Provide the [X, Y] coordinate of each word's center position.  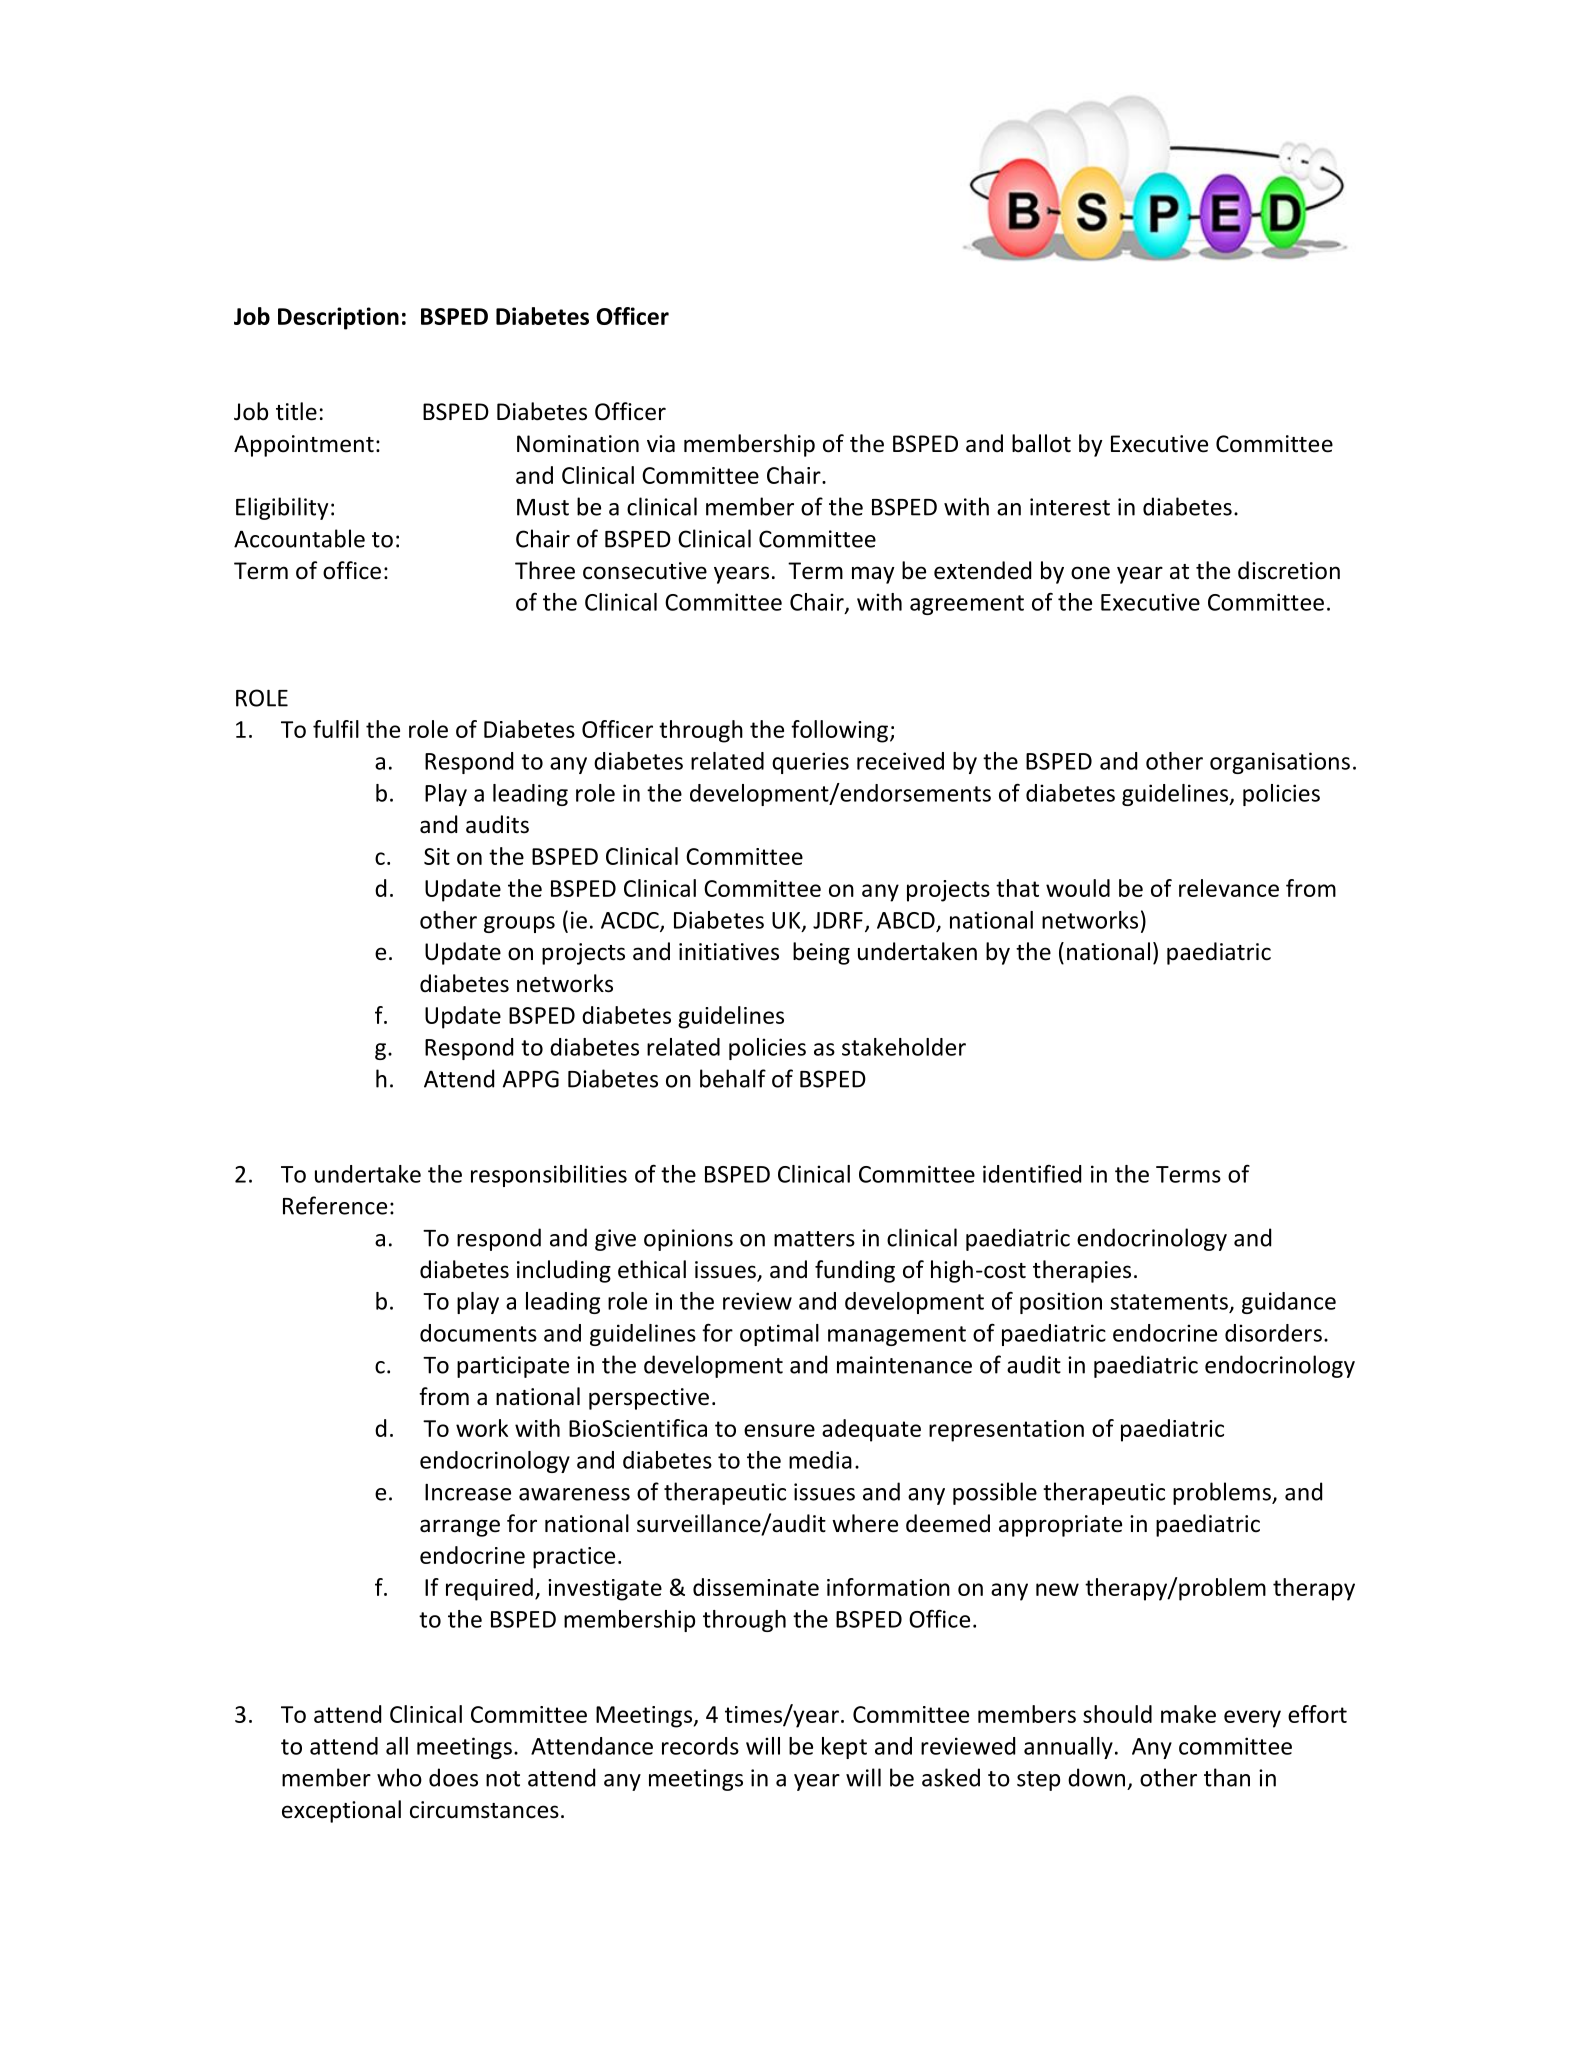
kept [844, 1748]
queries [810, 763]
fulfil [336, 729]
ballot [1041, 443]
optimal [779, 1335]
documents [478, 1333]
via [661, 444]
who [399, 1777]
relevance [1229, 888]
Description [338, 318]
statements [1169, 1302]
